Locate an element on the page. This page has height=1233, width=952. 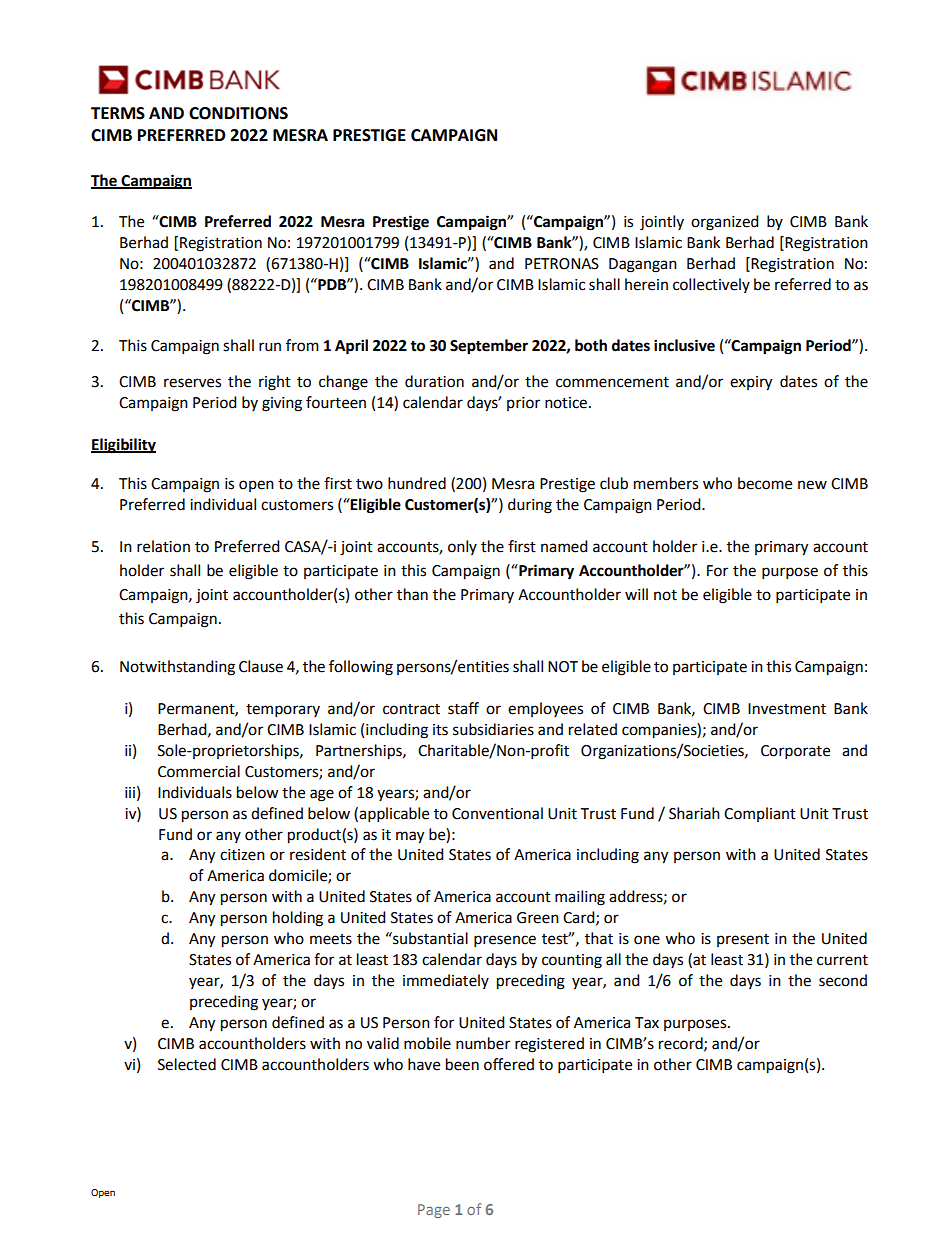
holding is located at coordinates (298, 919).
